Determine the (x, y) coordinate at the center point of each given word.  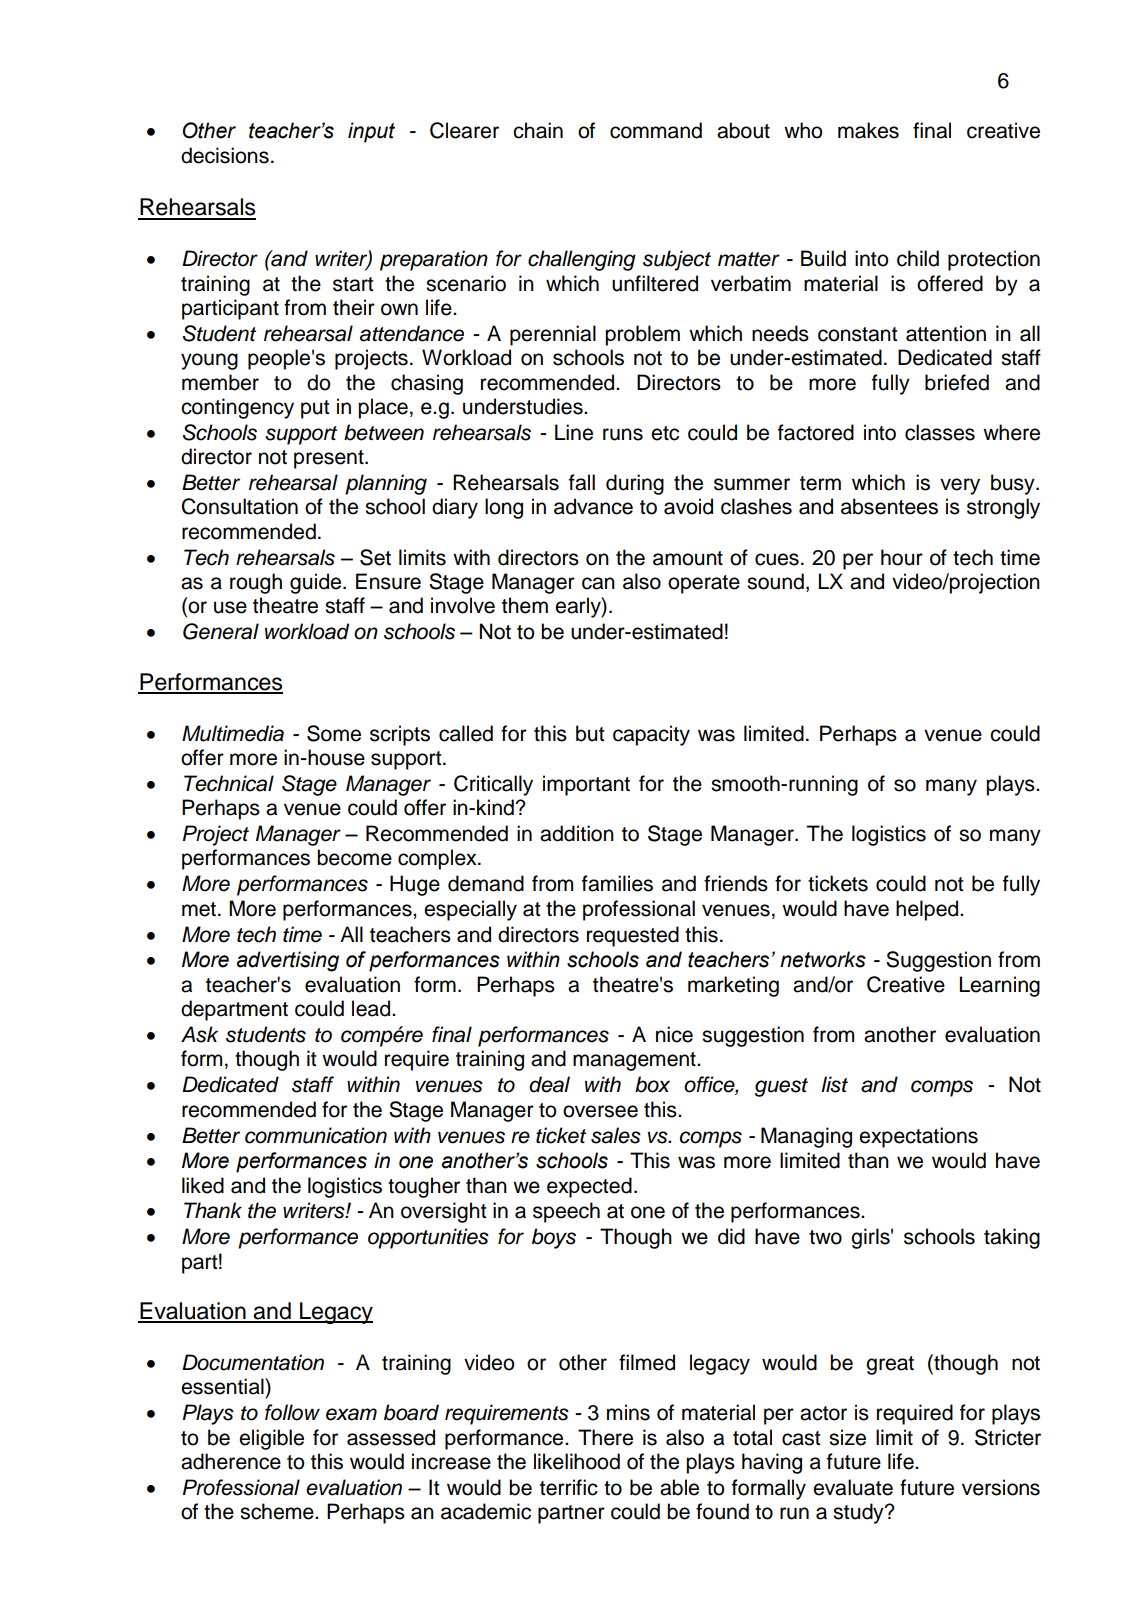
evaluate (853, 1487)
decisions (225, 155)
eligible (271, 1439)
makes (868, 130)
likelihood (577, 1461)
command (656, 130)
